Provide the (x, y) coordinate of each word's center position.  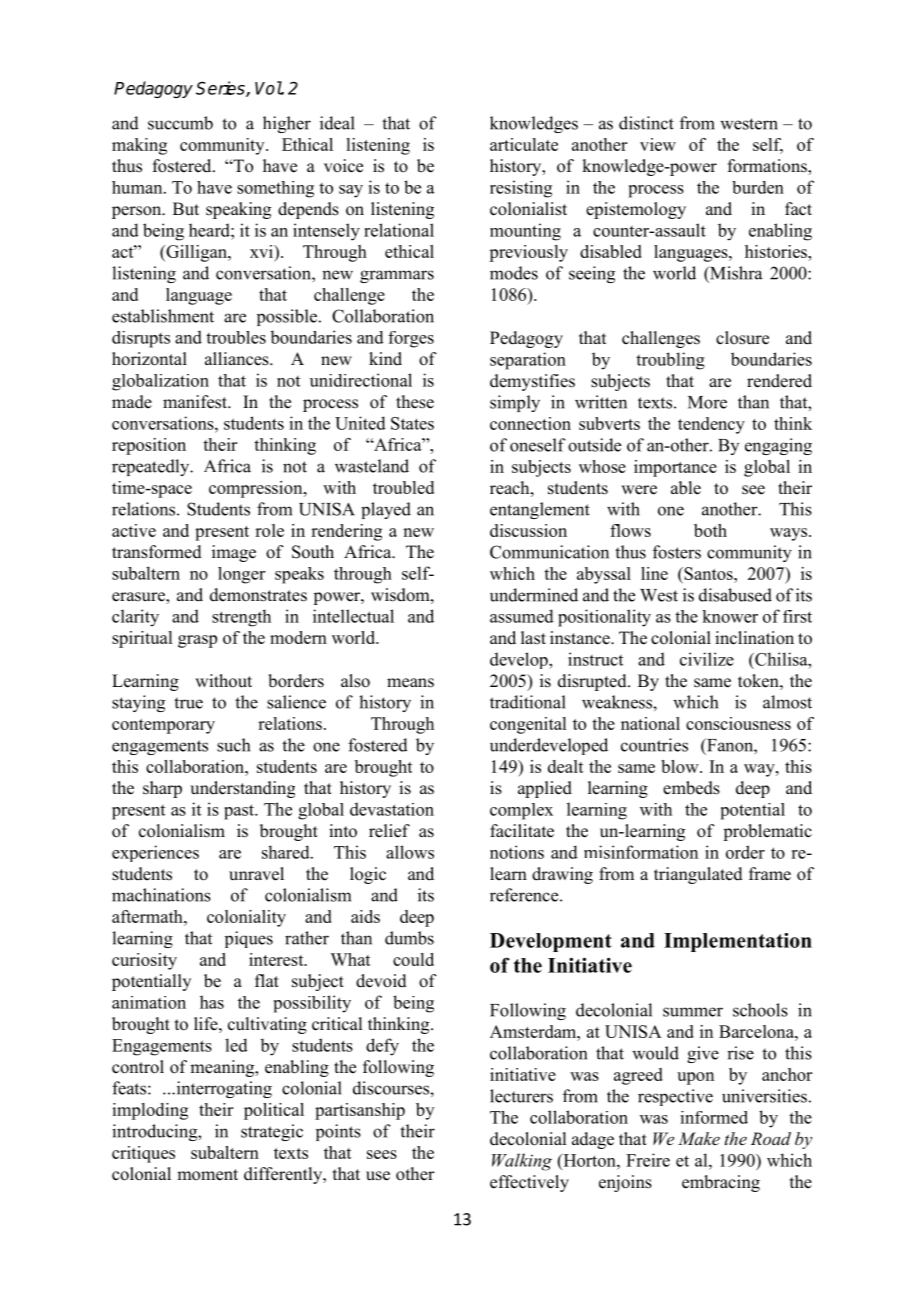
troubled (403, 487)
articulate (524, 144)
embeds (691, 788)
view (658, 144)
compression (257, 489)
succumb (180, 123)
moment (207, 1175)
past (240, 812)
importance (675, 468)
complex (521, 811)
